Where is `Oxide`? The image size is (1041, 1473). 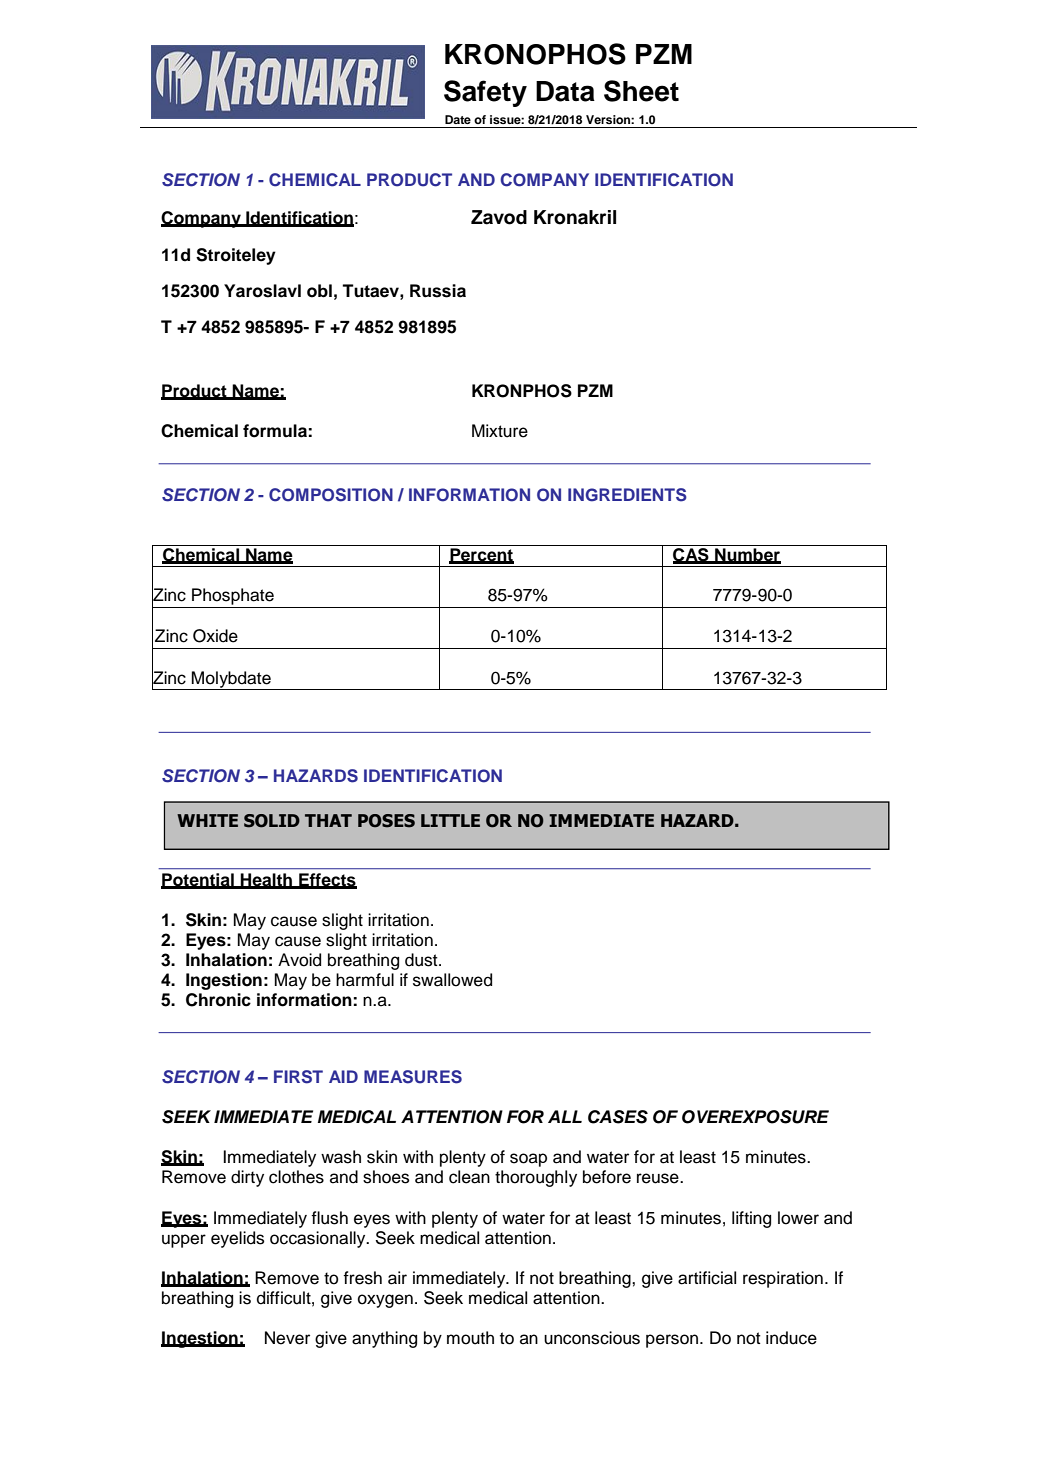
Oxide is located at coordinates (215, 636).
